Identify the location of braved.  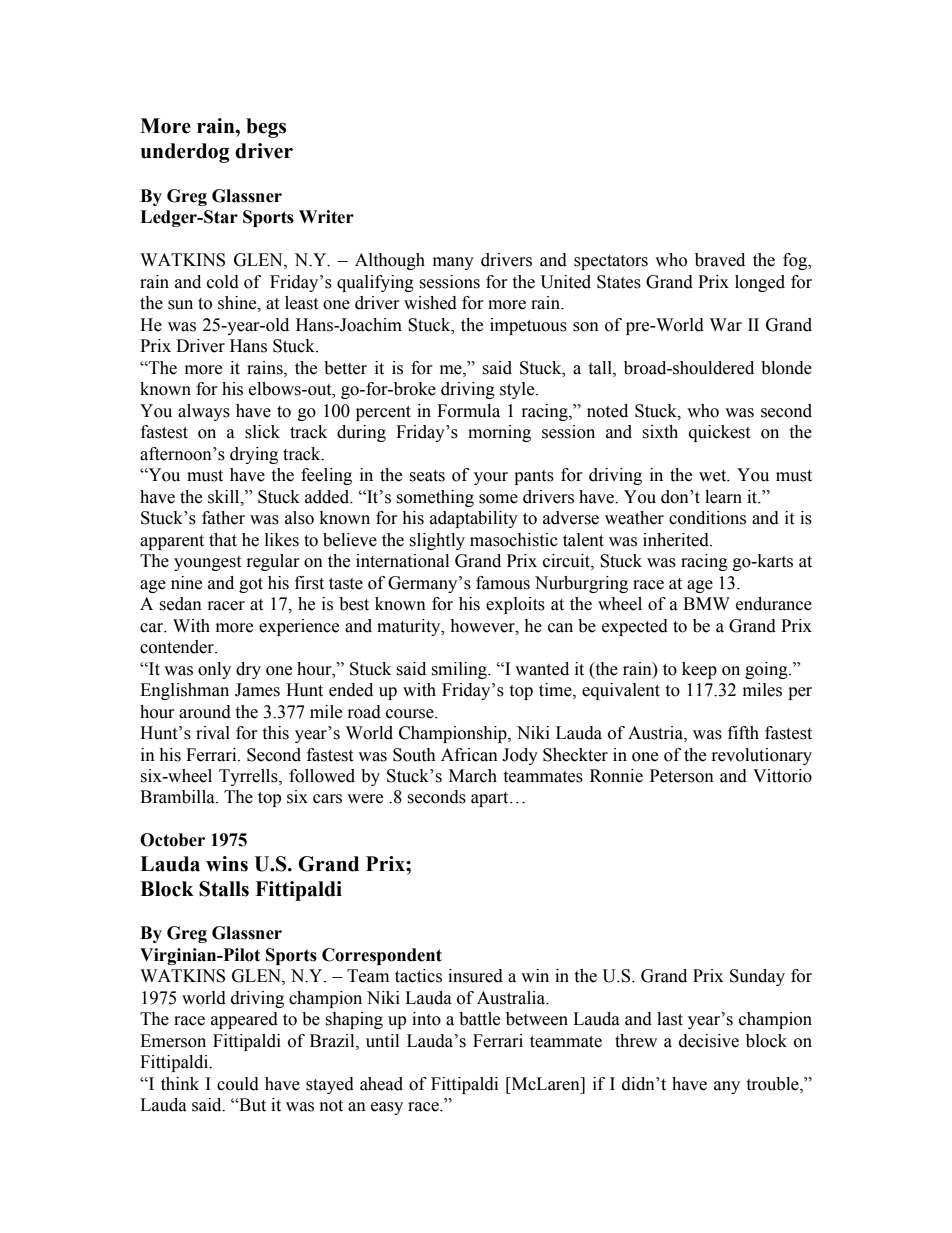
(720, 260).
